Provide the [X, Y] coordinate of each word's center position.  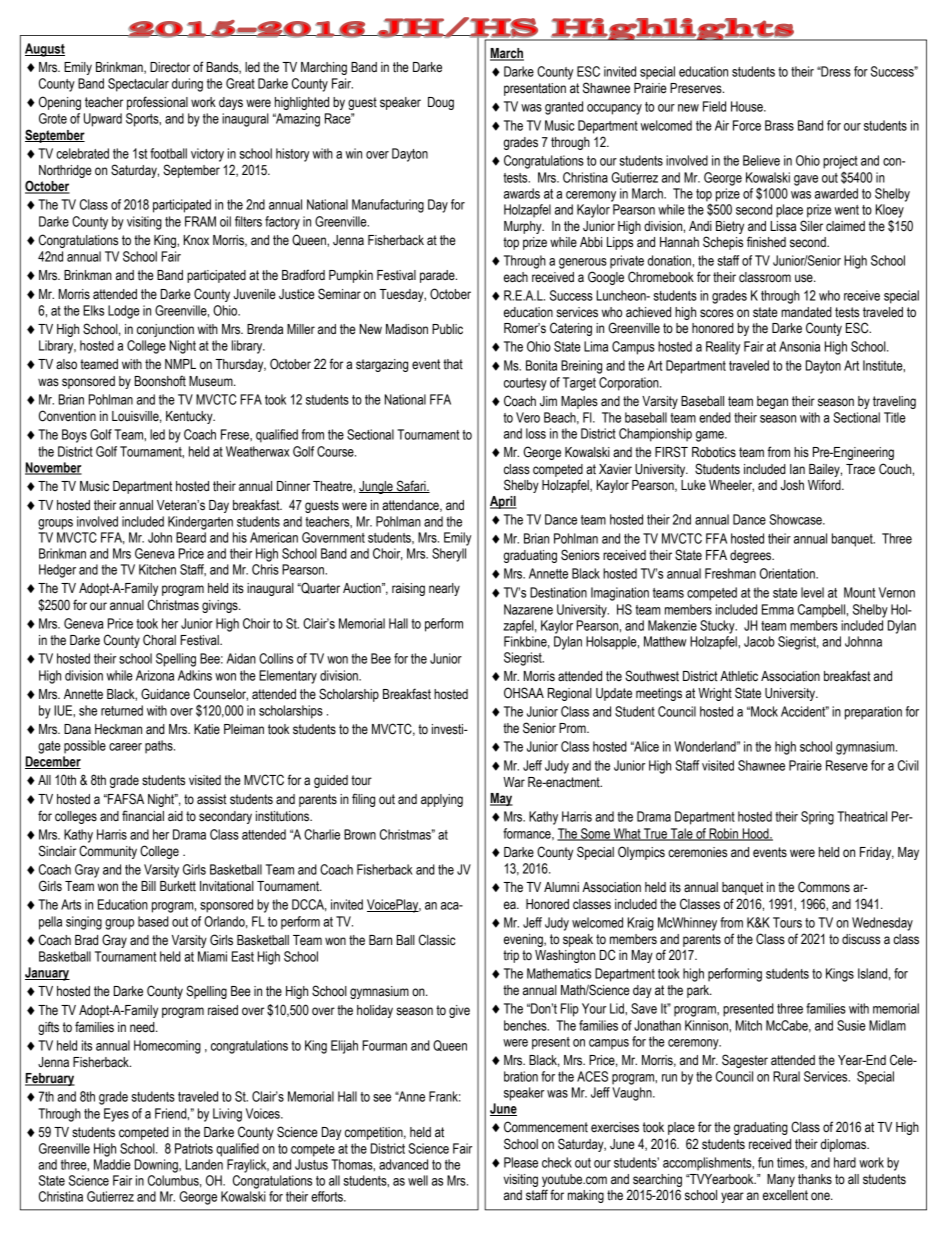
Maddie [112, 1164]
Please [521, 1162]
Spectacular [138, 85]
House [748, 106]
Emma [778, 609]
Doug [441, 103]
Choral [159, 640]
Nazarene [528, 609]
